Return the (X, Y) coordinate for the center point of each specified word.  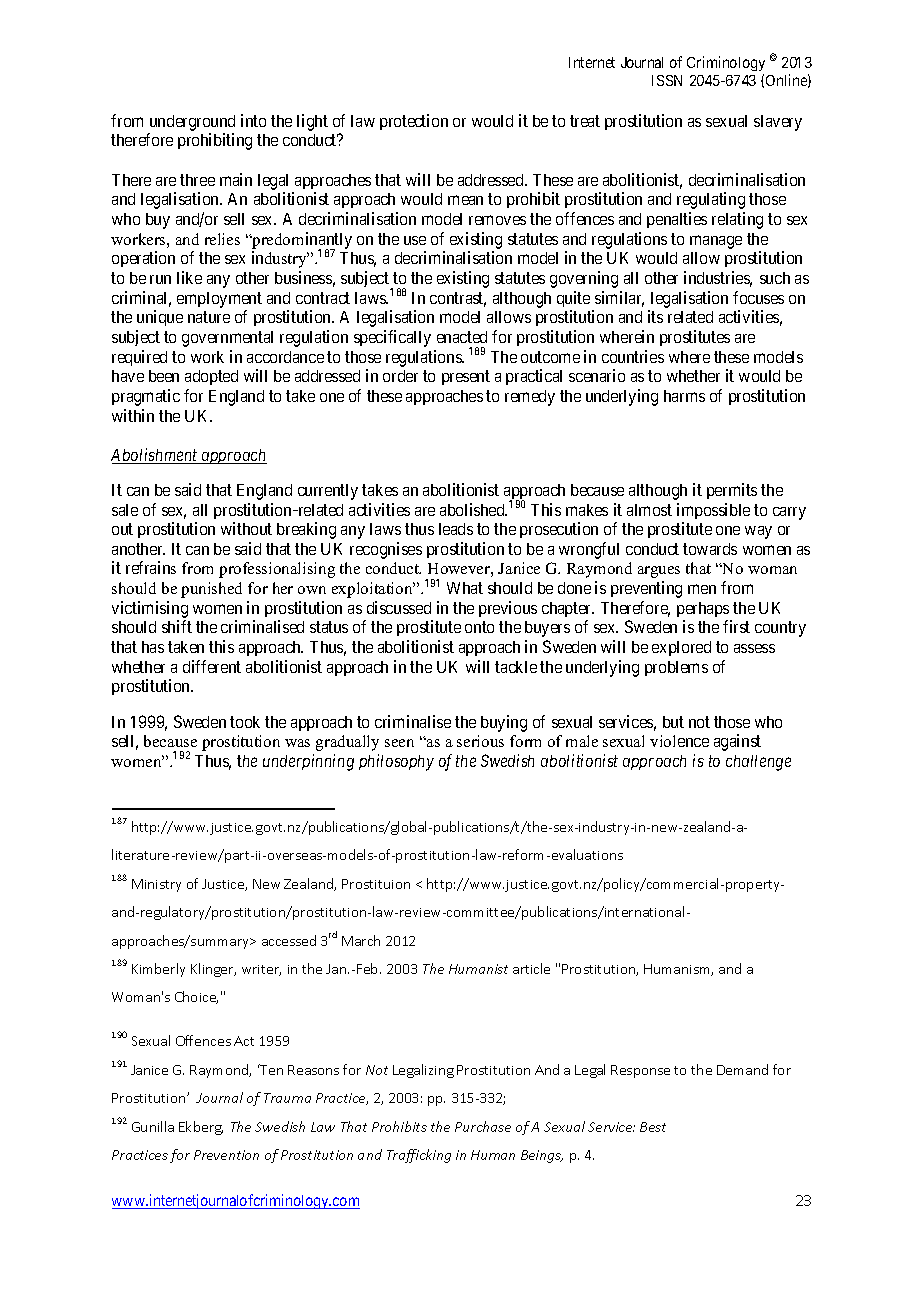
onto (479, 627)
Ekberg (201, 1128)
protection (414, 122)
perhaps (704, 611)
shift (177, 626)
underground (191, 124)
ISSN (667, 80)
